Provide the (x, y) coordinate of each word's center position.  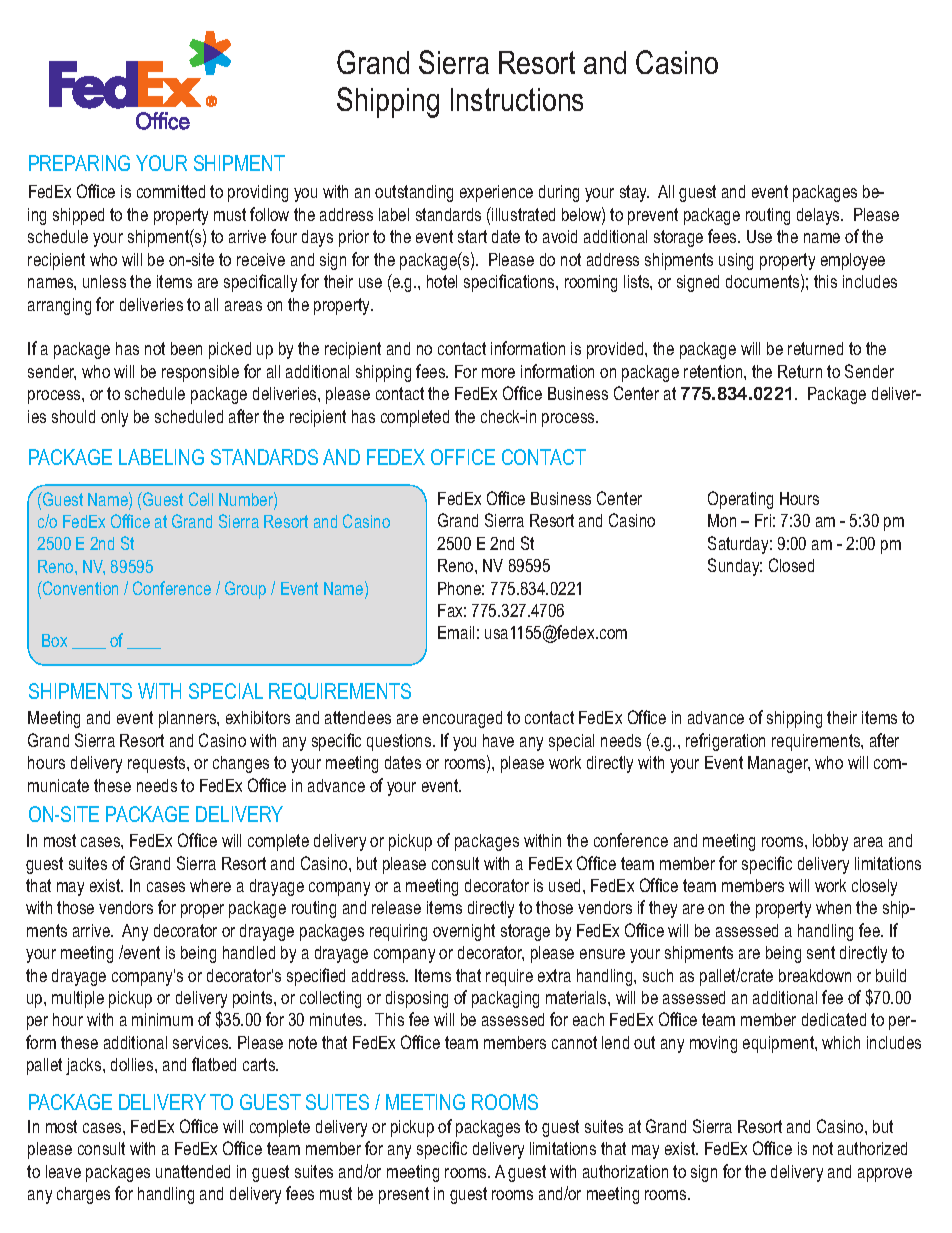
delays (819, 216)
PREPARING (79, 163)
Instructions (517, 99)
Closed (791, 565)
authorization (625, 1171)
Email (456, 632)
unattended (193, 1171)
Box (54, 640)
